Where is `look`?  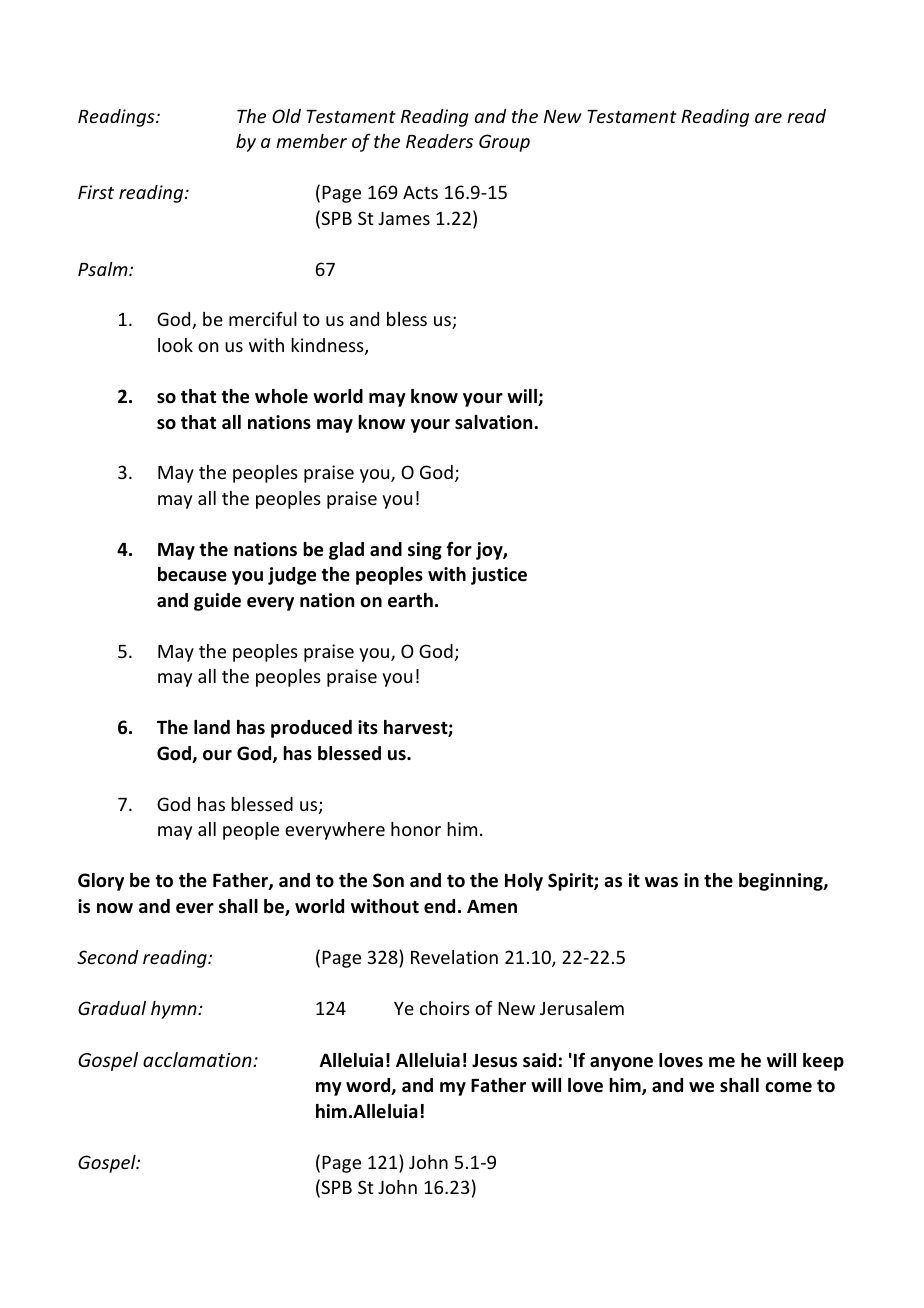 look is located at coordinates (175, 345).
